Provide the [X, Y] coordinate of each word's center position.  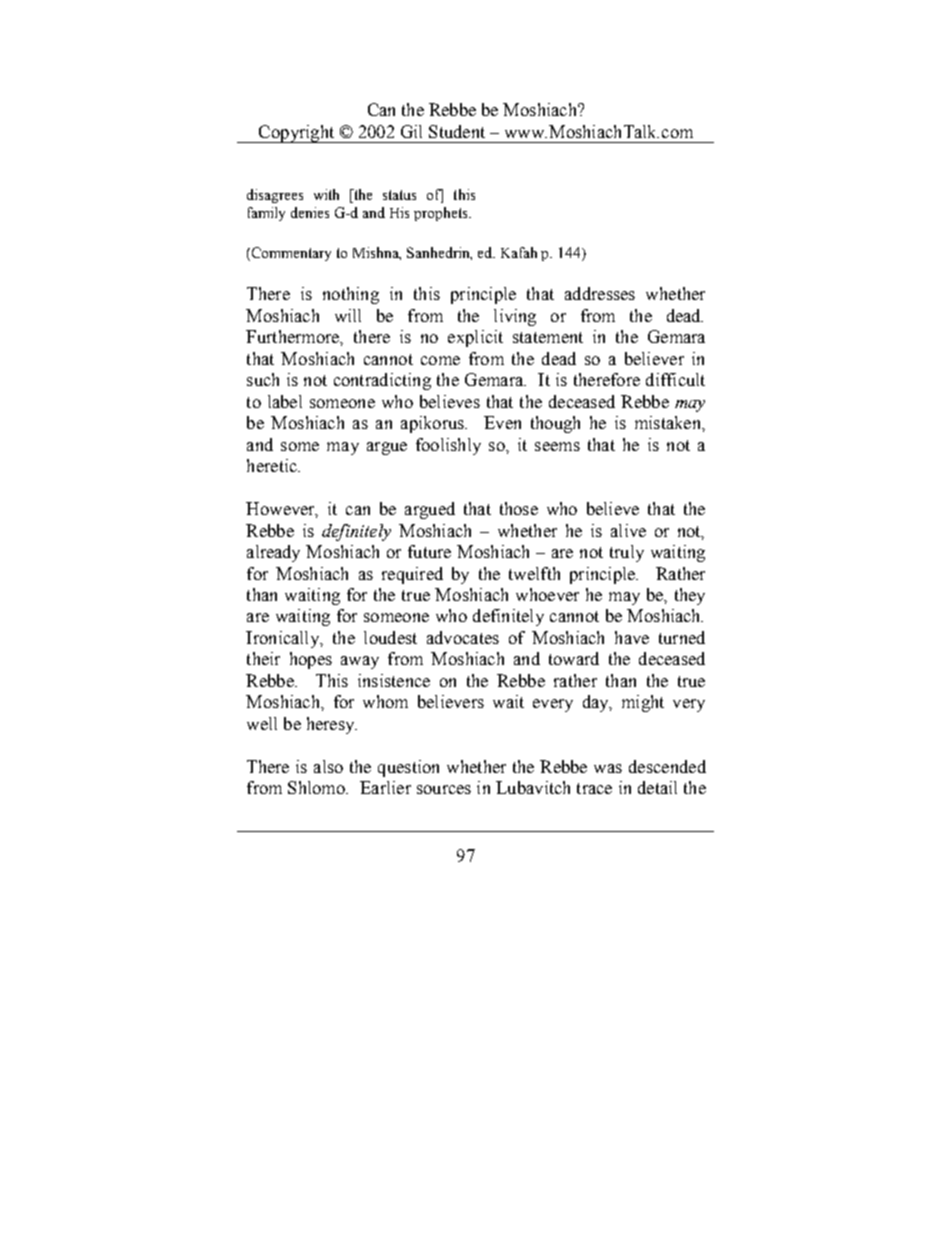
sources [444, 789]
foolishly [448, 446]
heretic [273, 465]
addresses [600, 293]
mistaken [669, 422]
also [328, 766]
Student [457, 131]
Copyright [297, 134]
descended [667, 766]
